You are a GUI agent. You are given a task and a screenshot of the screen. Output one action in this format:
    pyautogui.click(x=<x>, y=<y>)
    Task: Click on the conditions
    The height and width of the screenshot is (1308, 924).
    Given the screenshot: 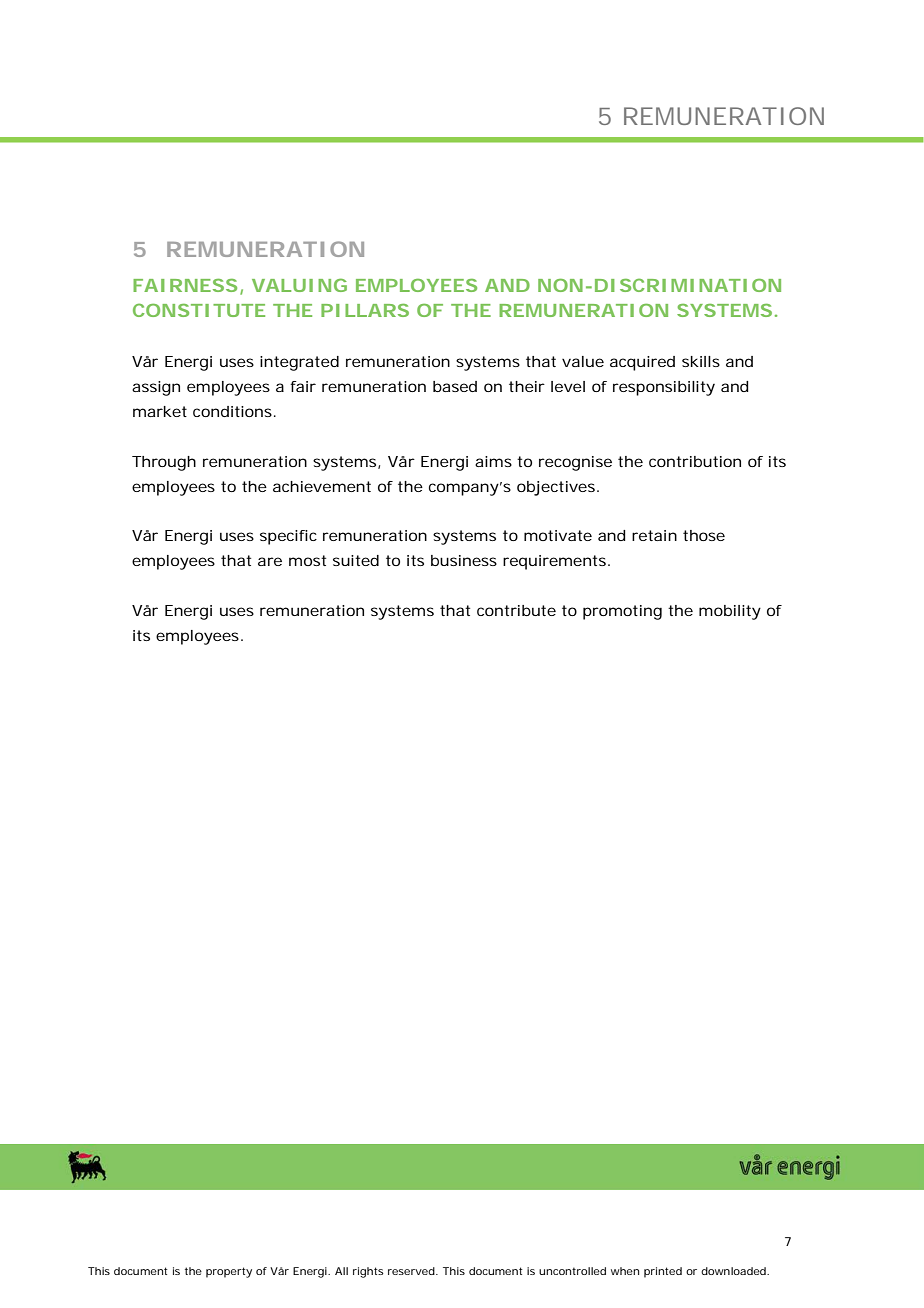 What is the action you would take?
    pyautogui.click(x=232, y=411)
